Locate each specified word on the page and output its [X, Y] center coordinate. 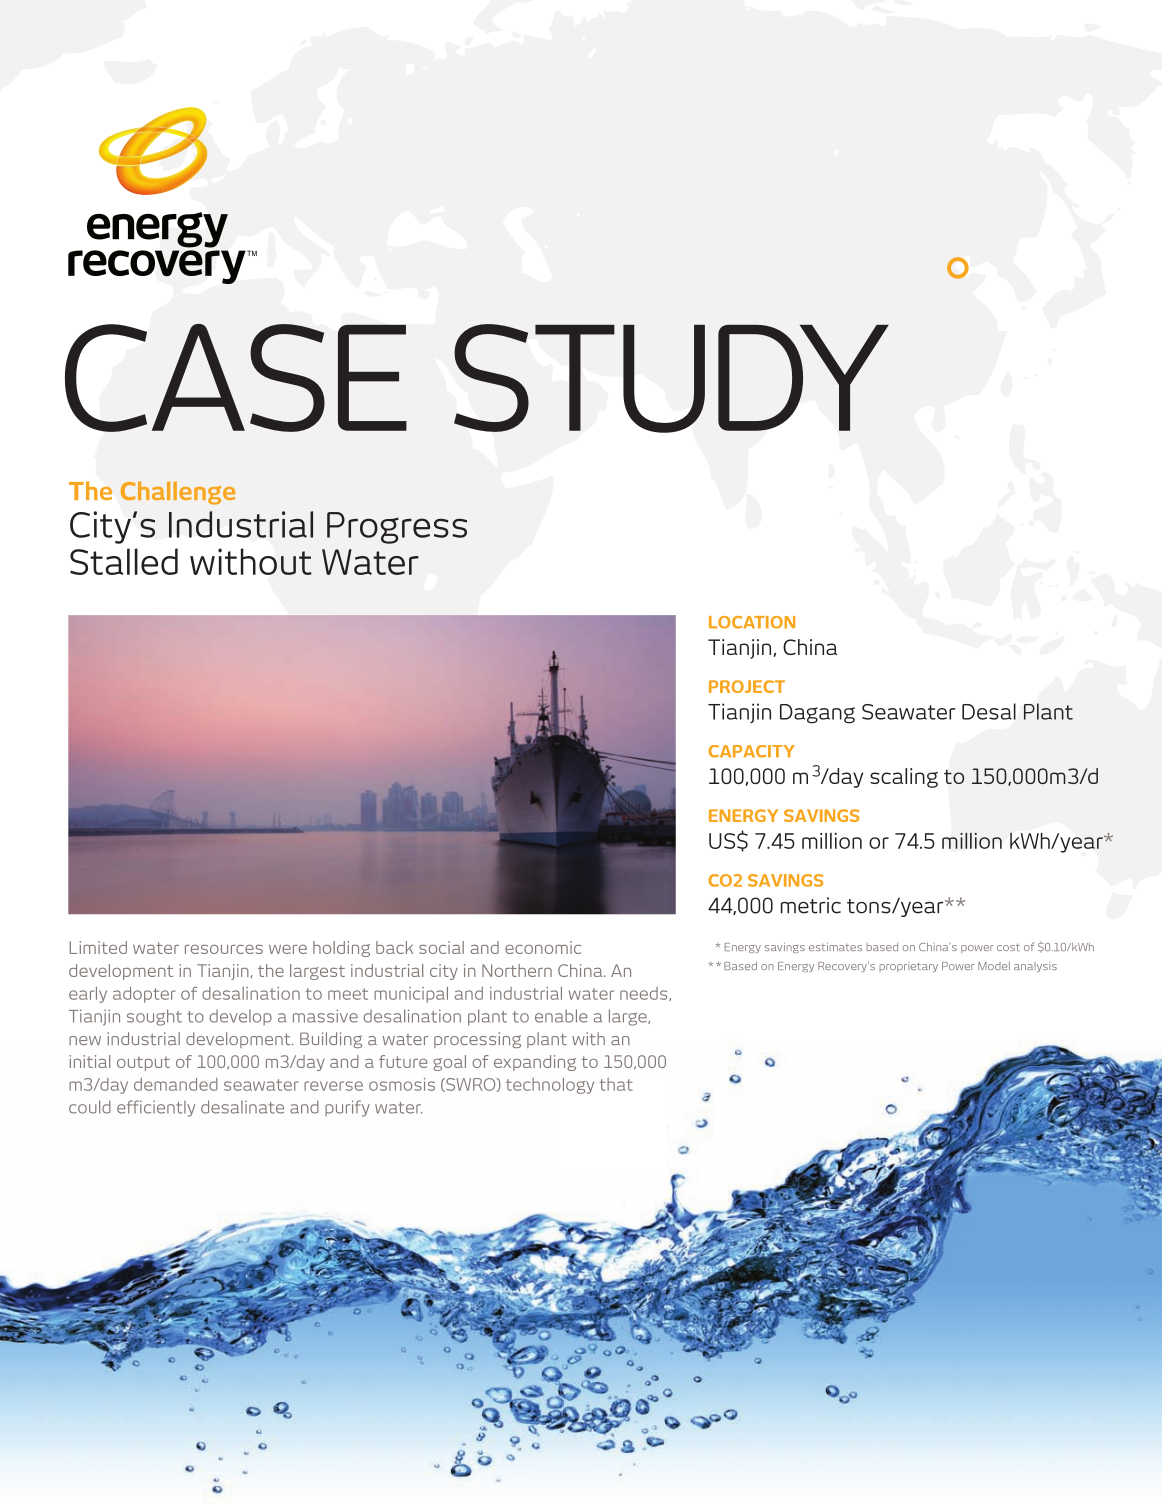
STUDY [671, 378]
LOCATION [752, 622]
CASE [236, 378]
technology [550, 1086]
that [616, 1084]
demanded [176, 1084]
